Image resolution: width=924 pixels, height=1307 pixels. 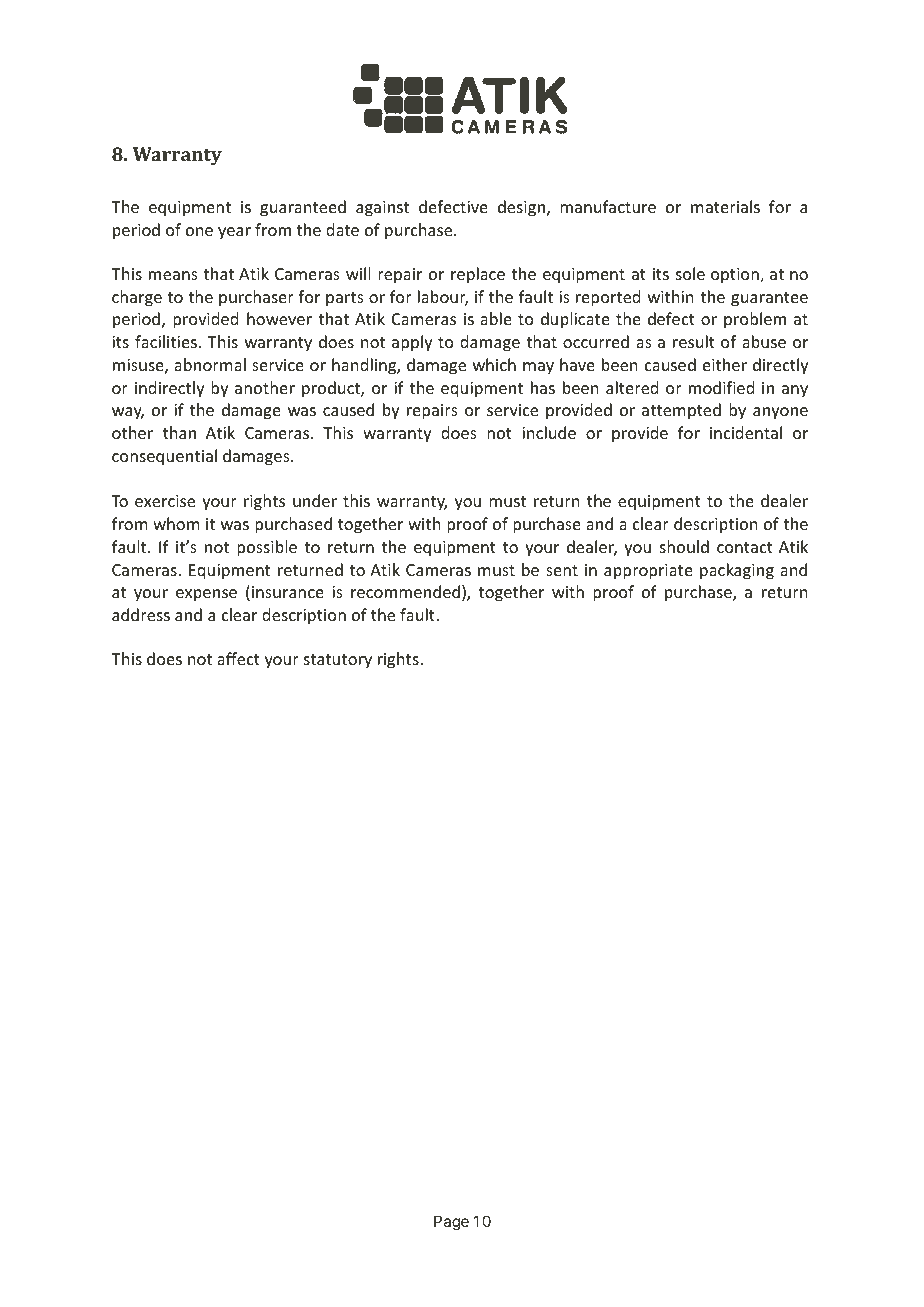 I want to click on year, so click(x=234, y=233).
